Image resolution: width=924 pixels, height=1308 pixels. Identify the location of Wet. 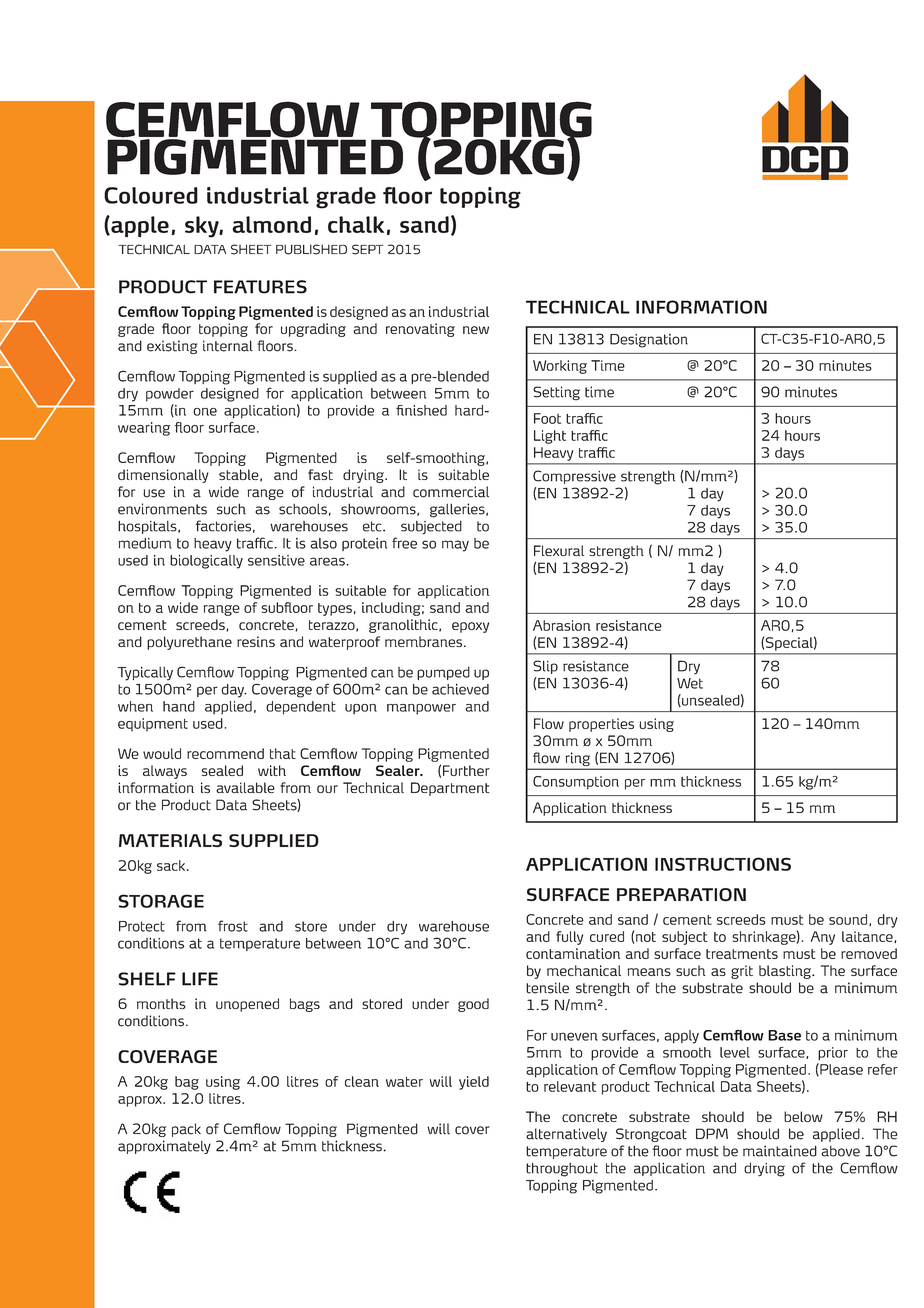
(690, 683).
